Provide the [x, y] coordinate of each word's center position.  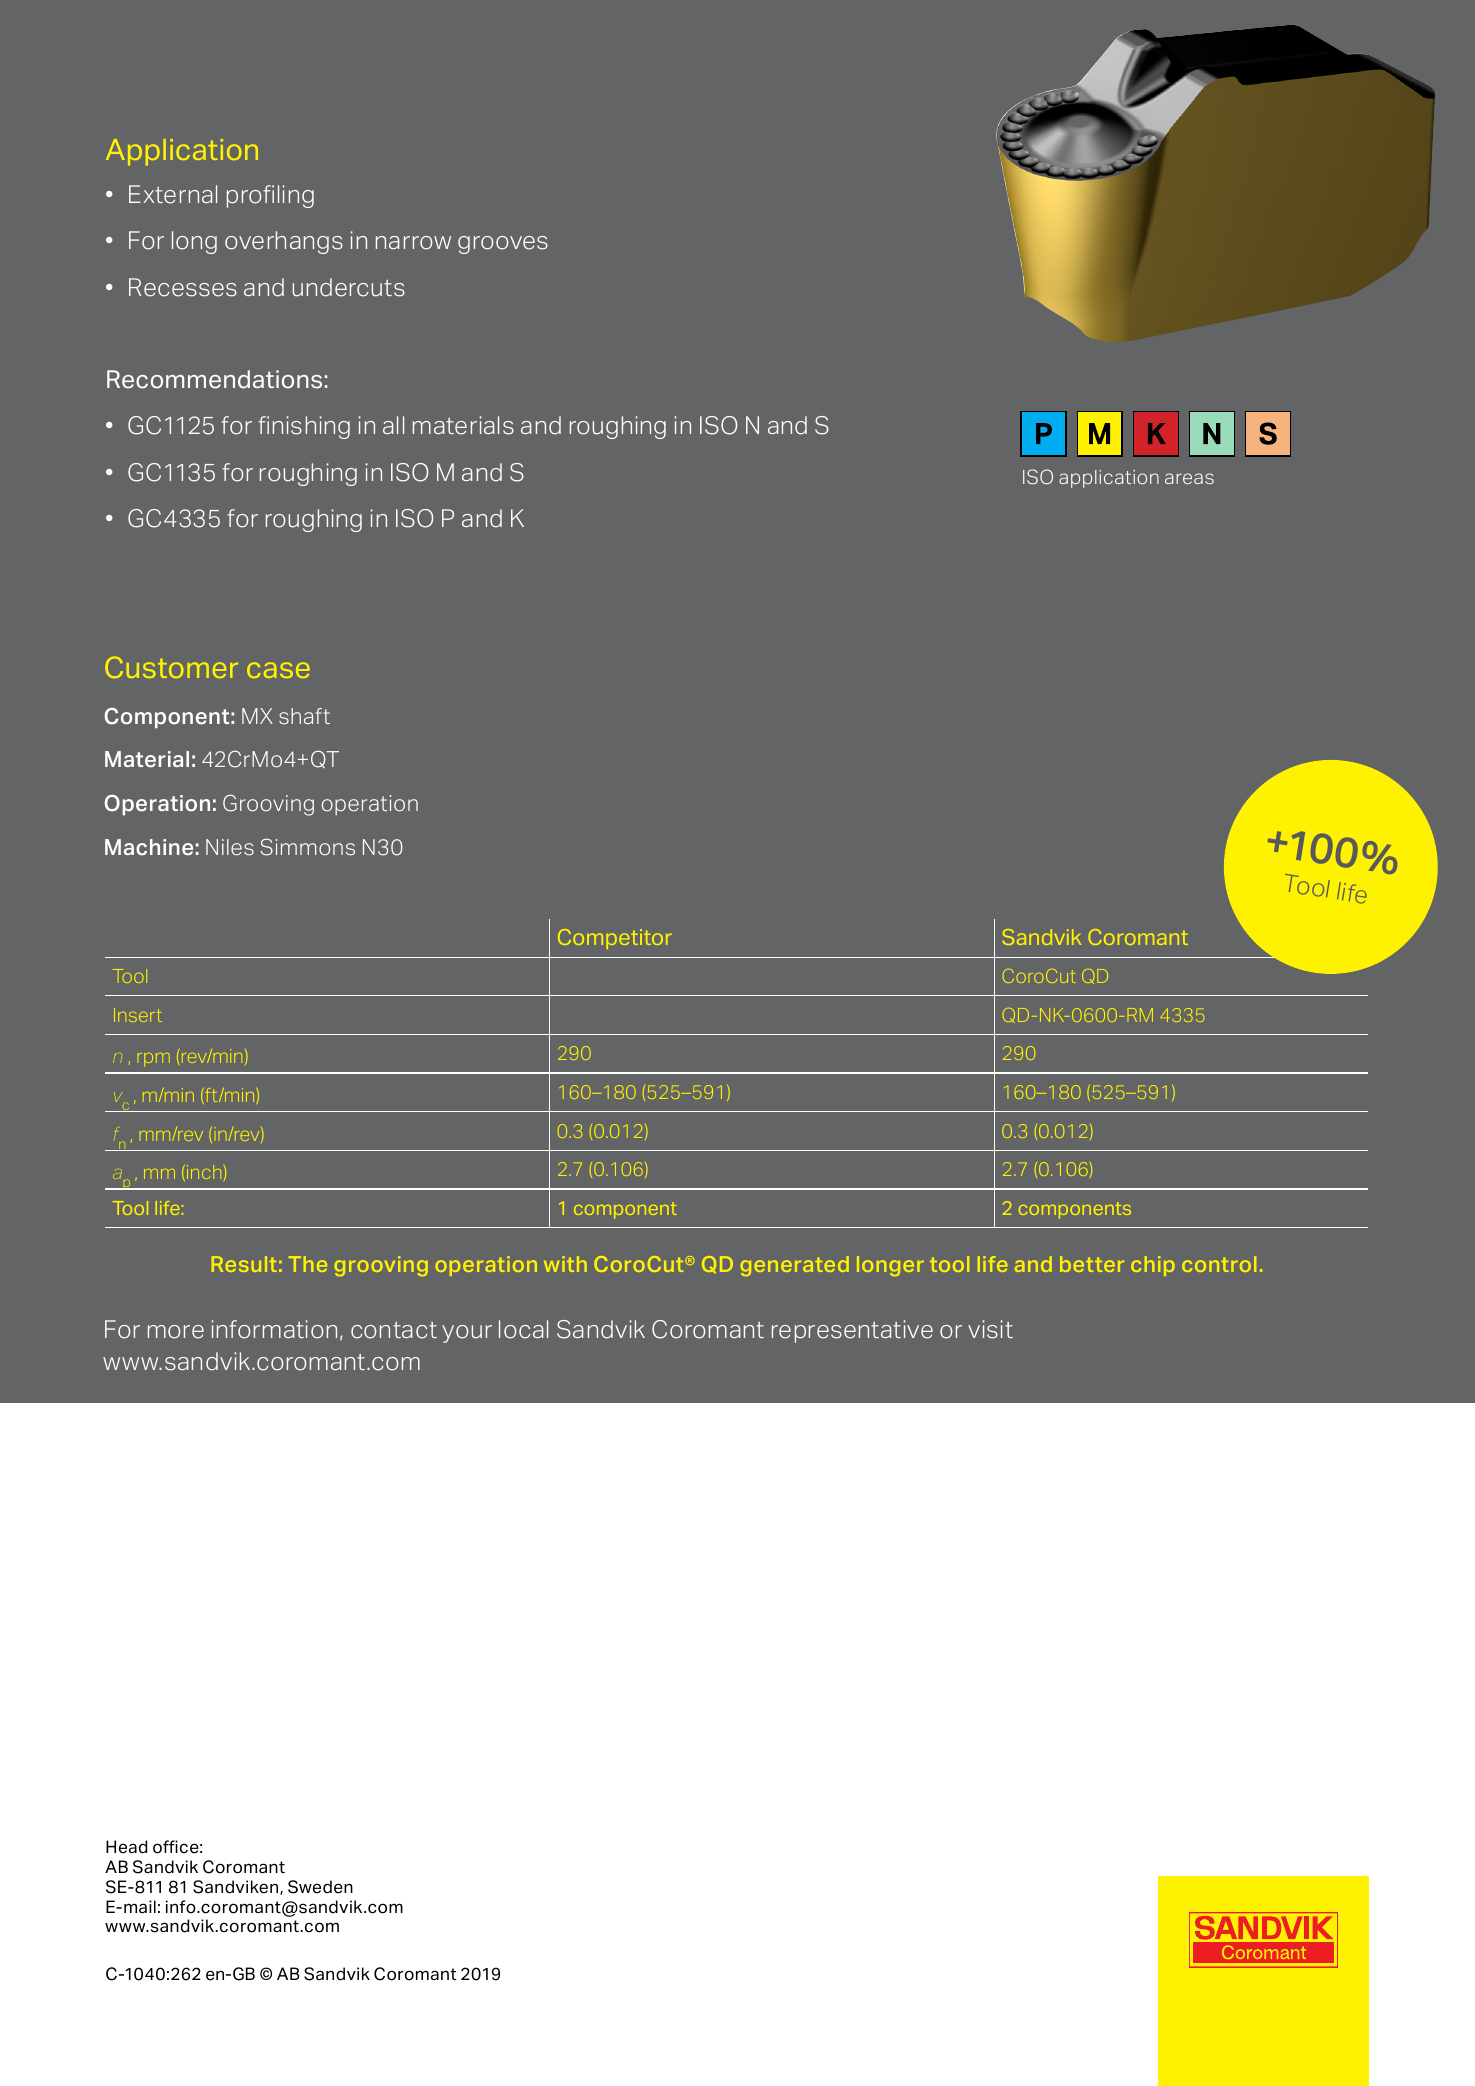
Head [126, 1847]
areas [1189, 478]
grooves [503, 245]
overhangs [284, 242]
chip [1153, 1266]
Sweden [320, 1887]
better [1092, 1264]
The [308, 1264]
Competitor [615, 939]
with [565, 1264]
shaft [304, 716]
